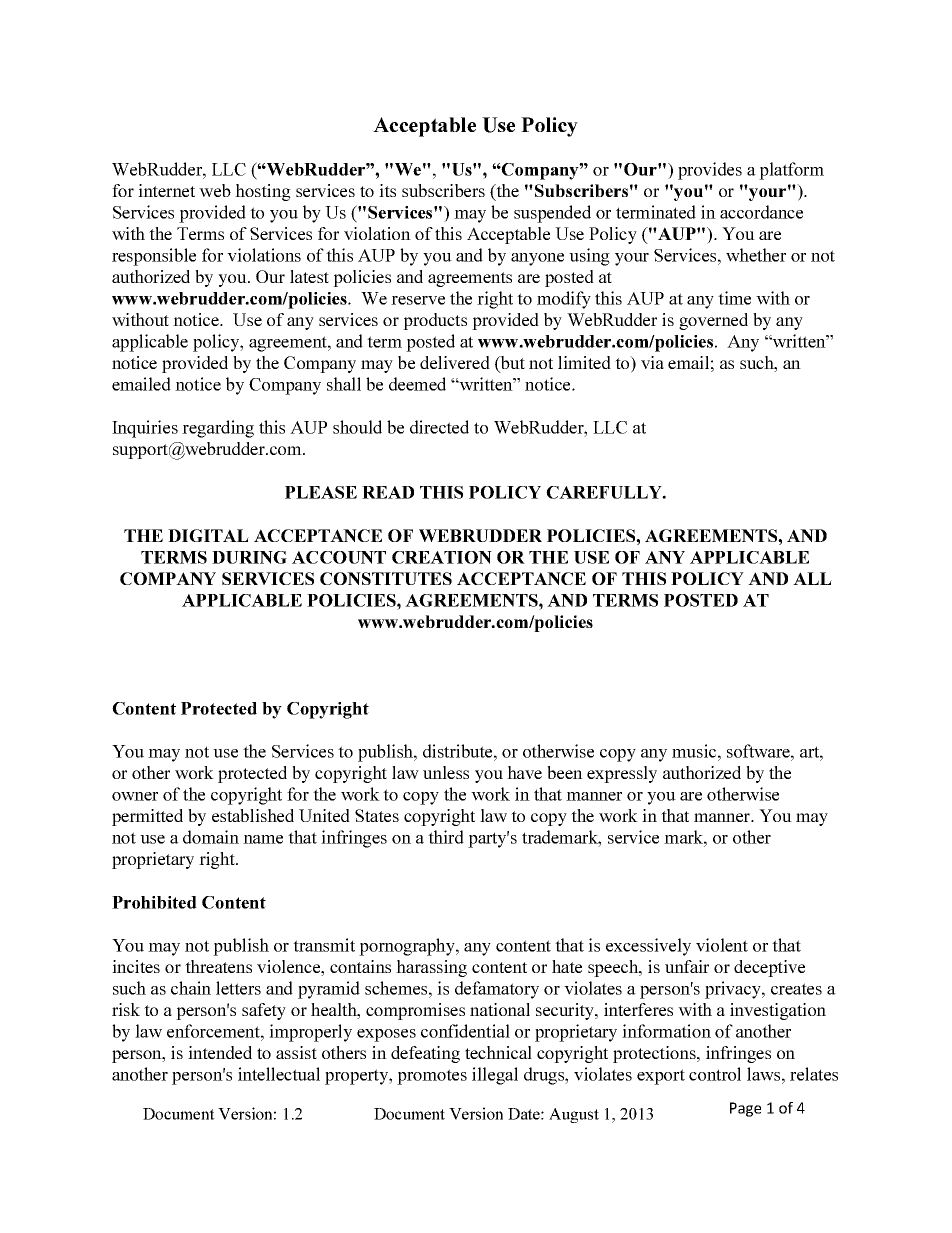  What do you see at coordinates (495, 1076) in the image?
I see `illegal` at bounding box center [495, 1076].
